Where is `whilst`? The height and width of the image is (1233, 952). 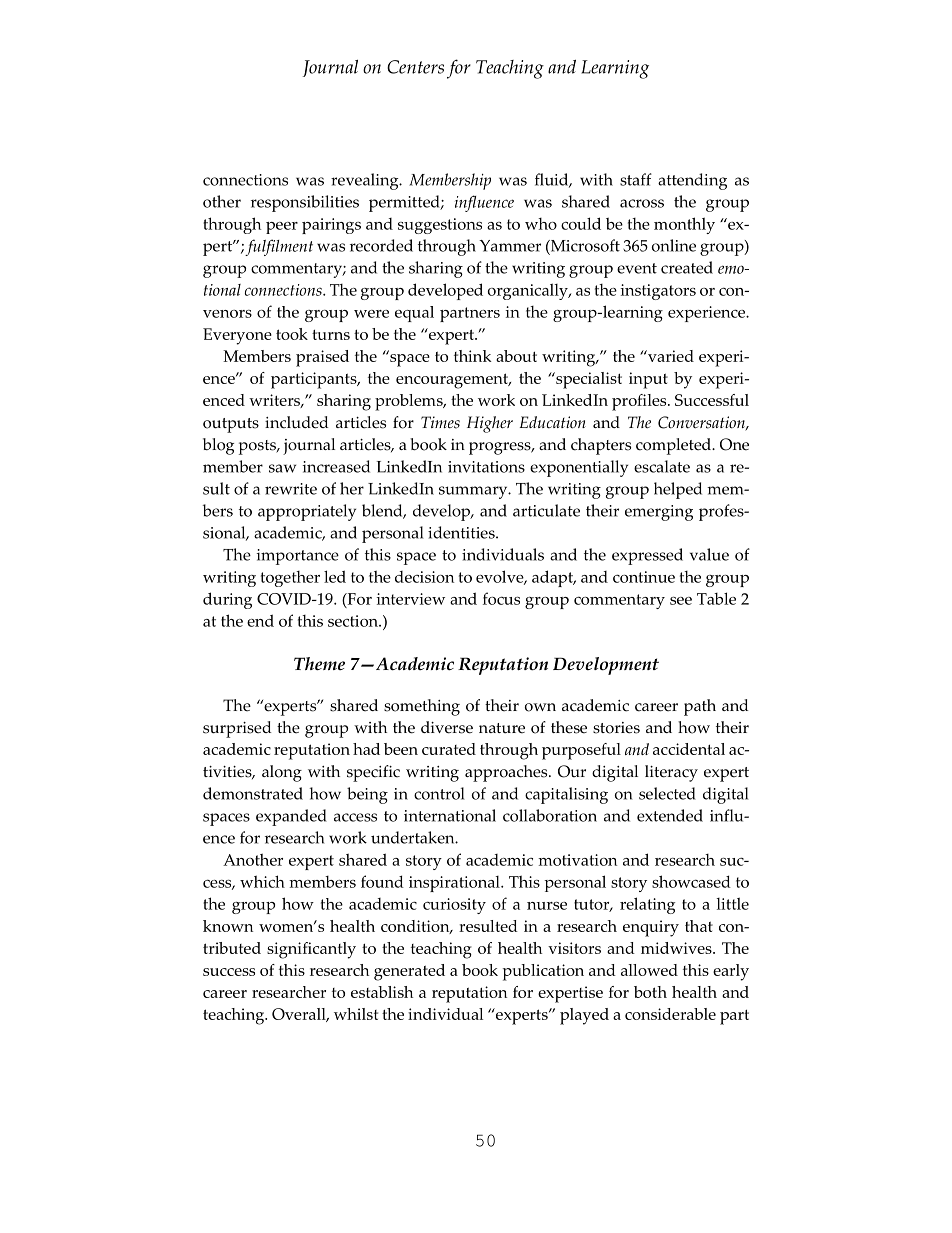
whilst is located at coordinates (356, 1014).
